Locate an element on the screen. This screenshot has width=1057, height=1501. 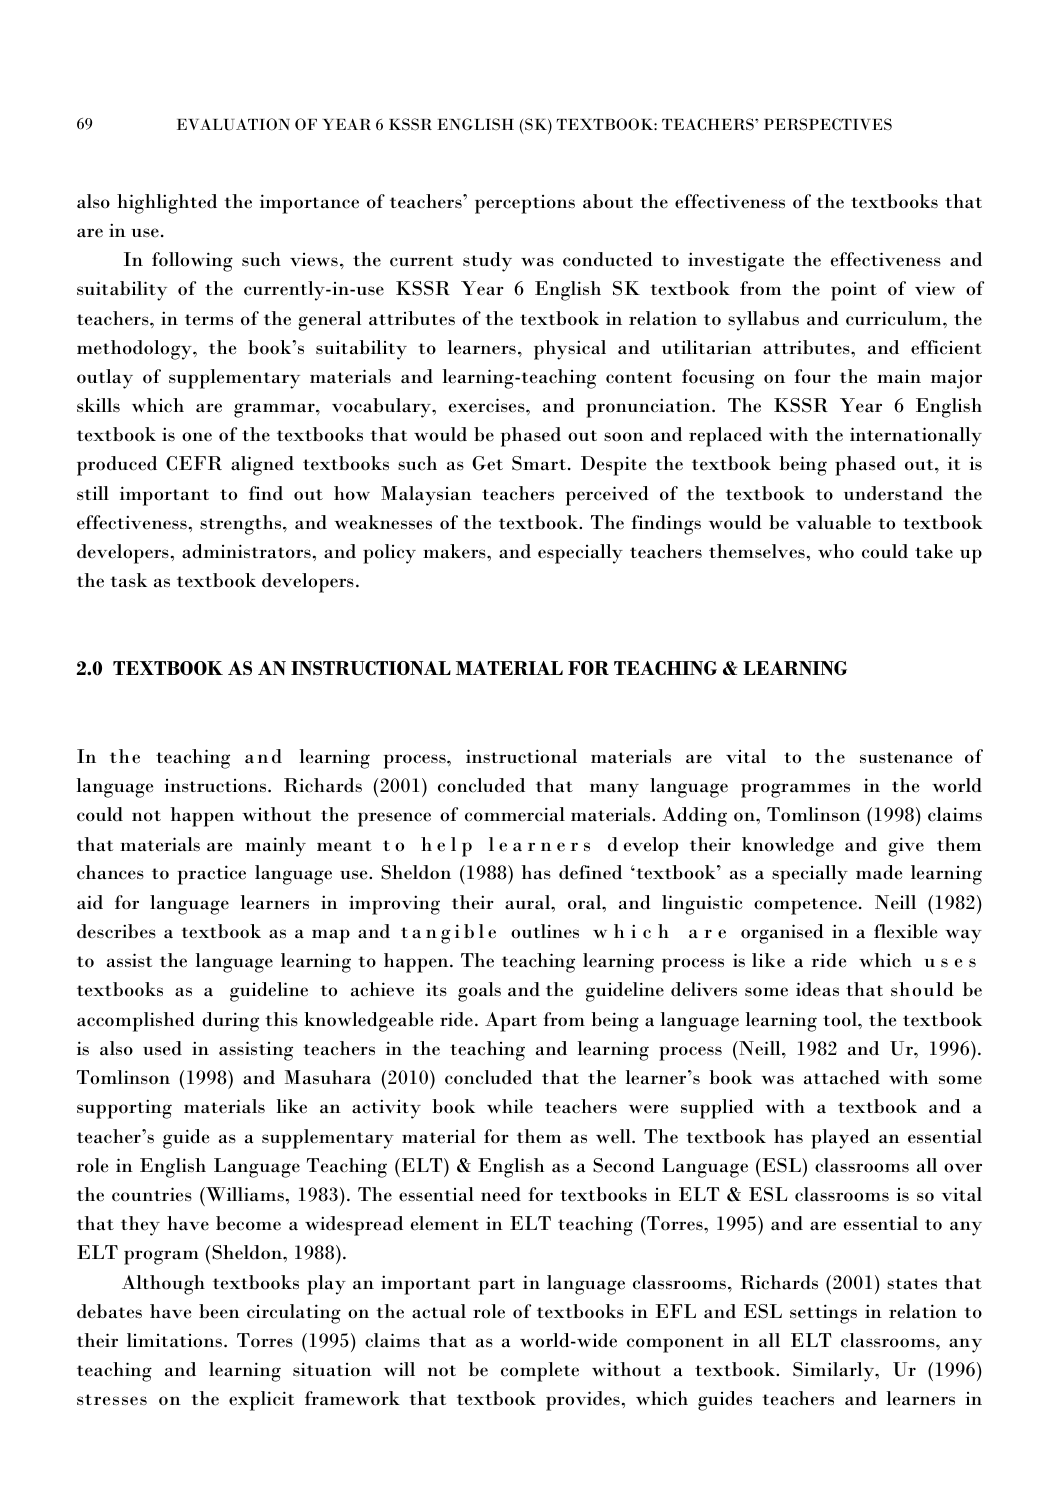
PERSPECTIVES is located at coordinates (828, 124).
